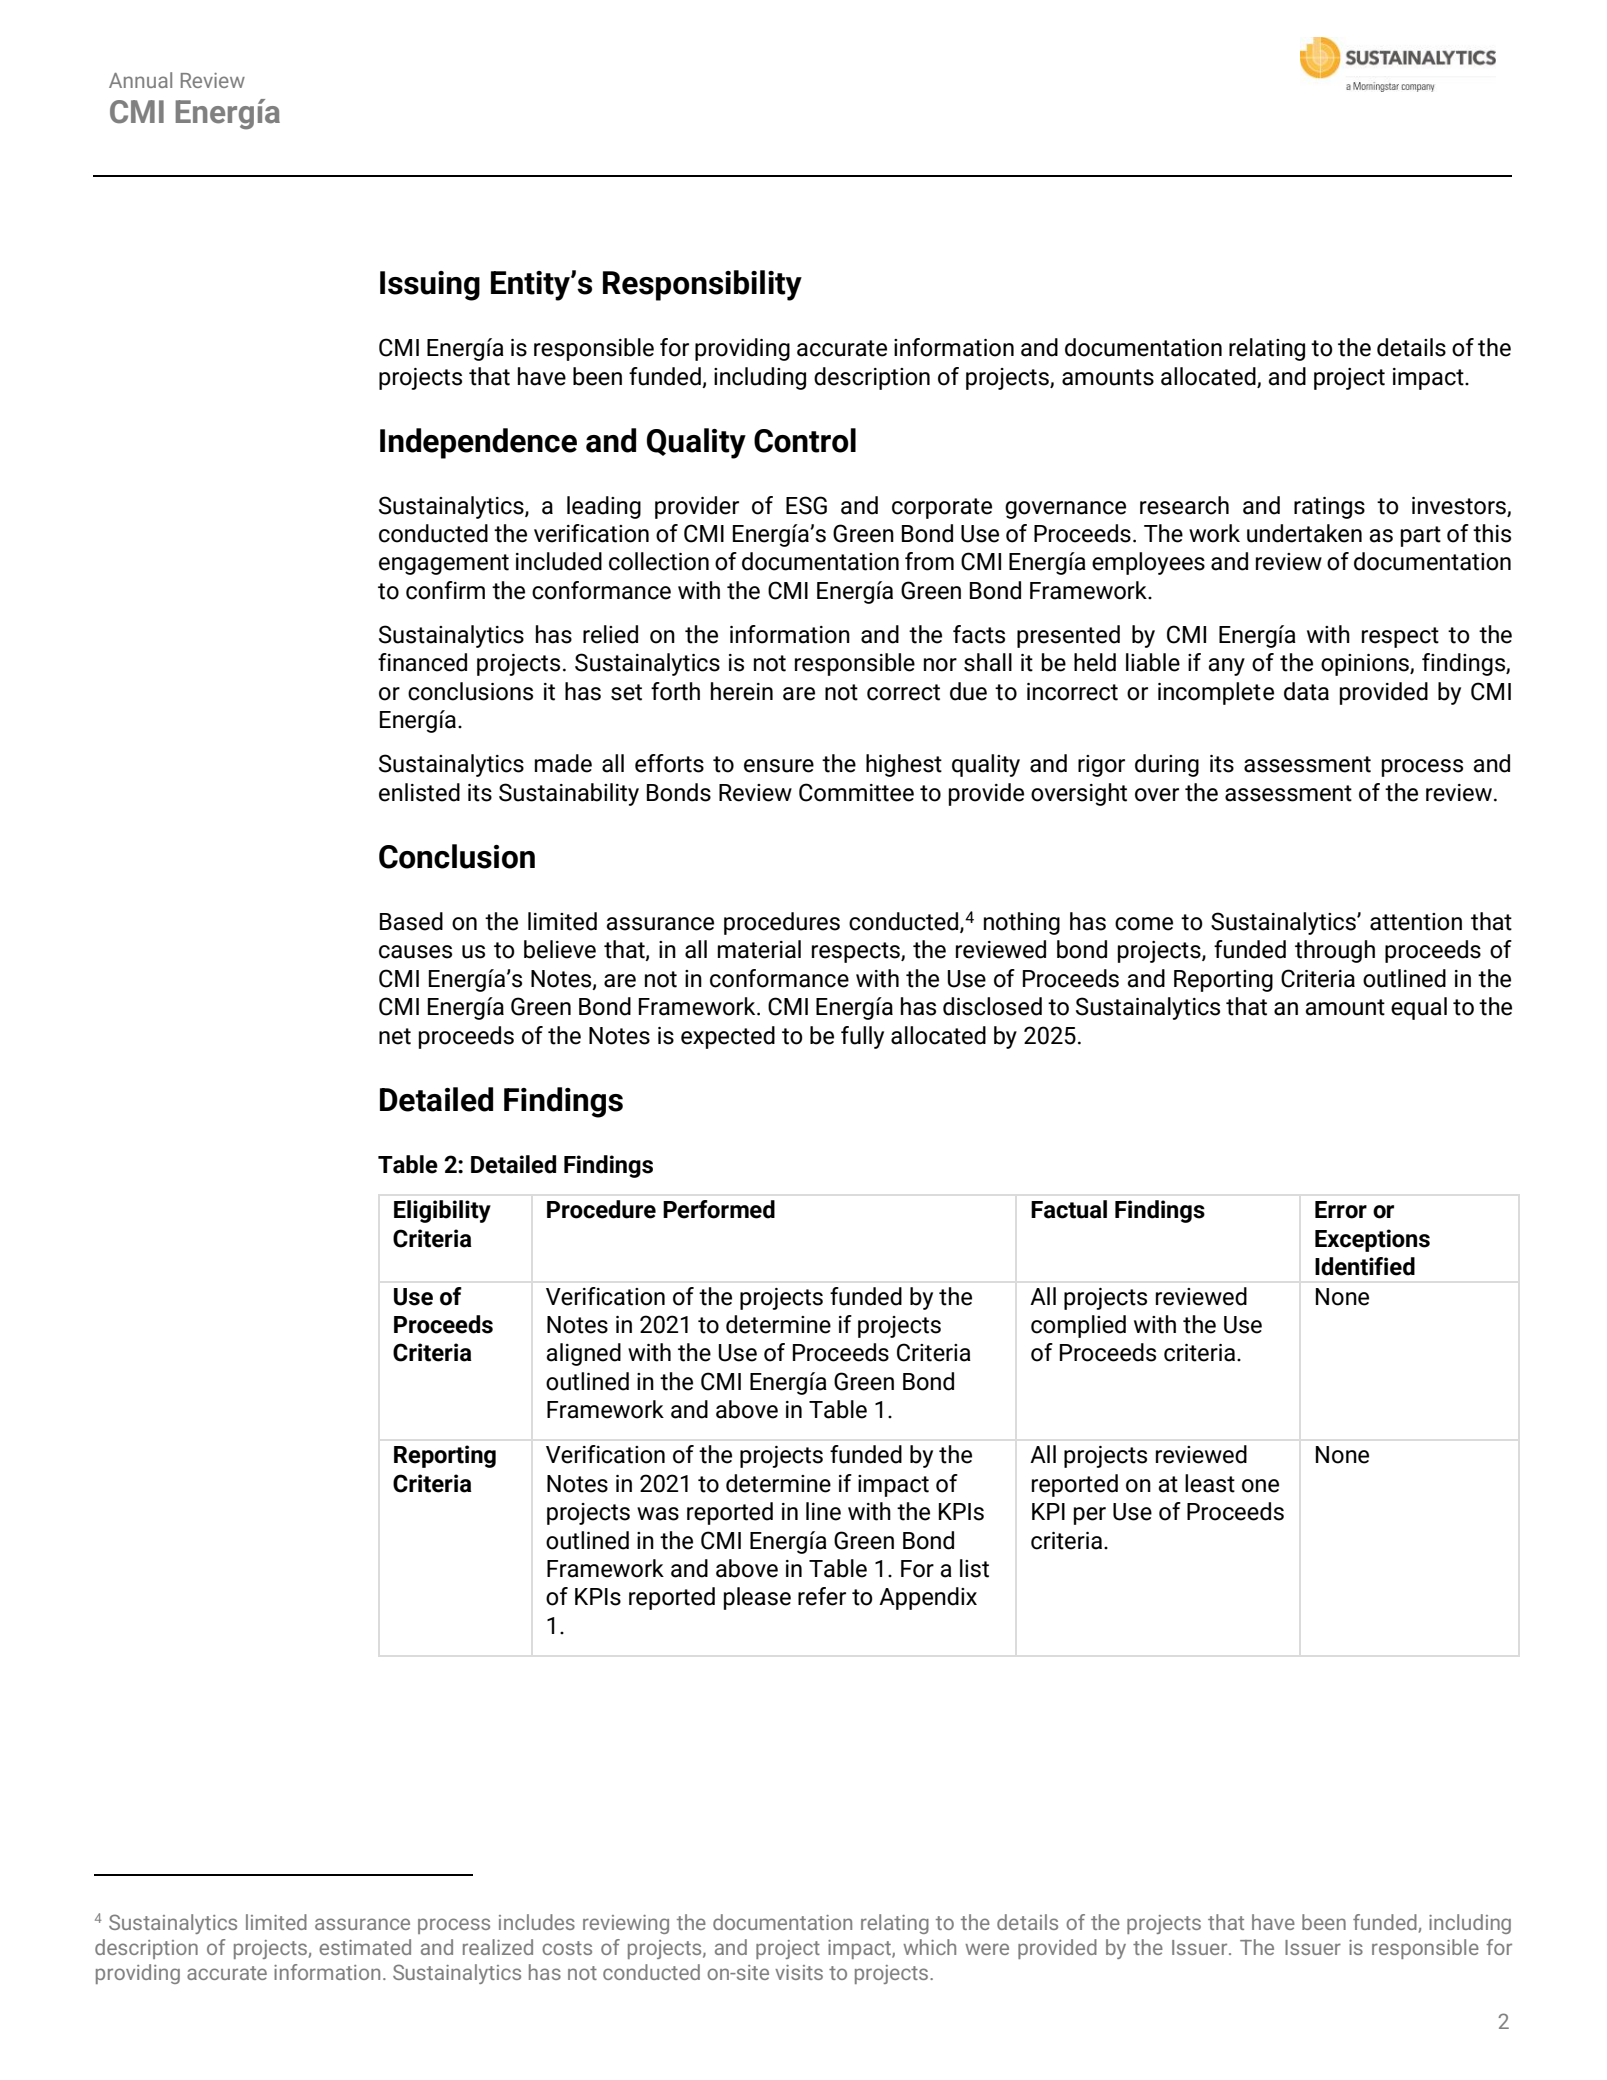 Image resolution: width=1607 pixels, height=2080 pixels. I want to click on Responsibility, so click(702, 285).
